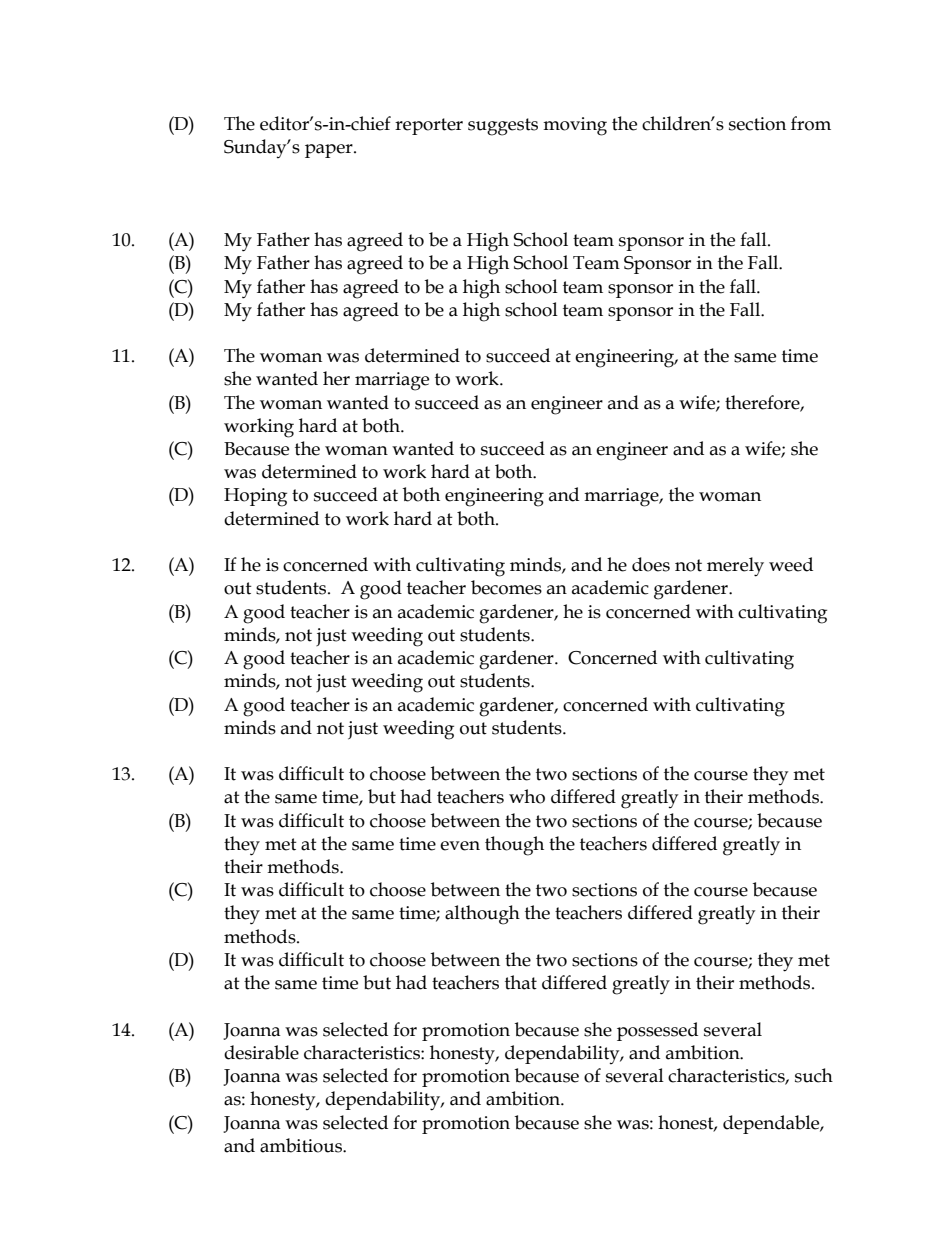 The height and width of the screenshot is (1233, 952). Describe the element at coordinates (330, 151) in the screenshot. I see `paper` at that location.
